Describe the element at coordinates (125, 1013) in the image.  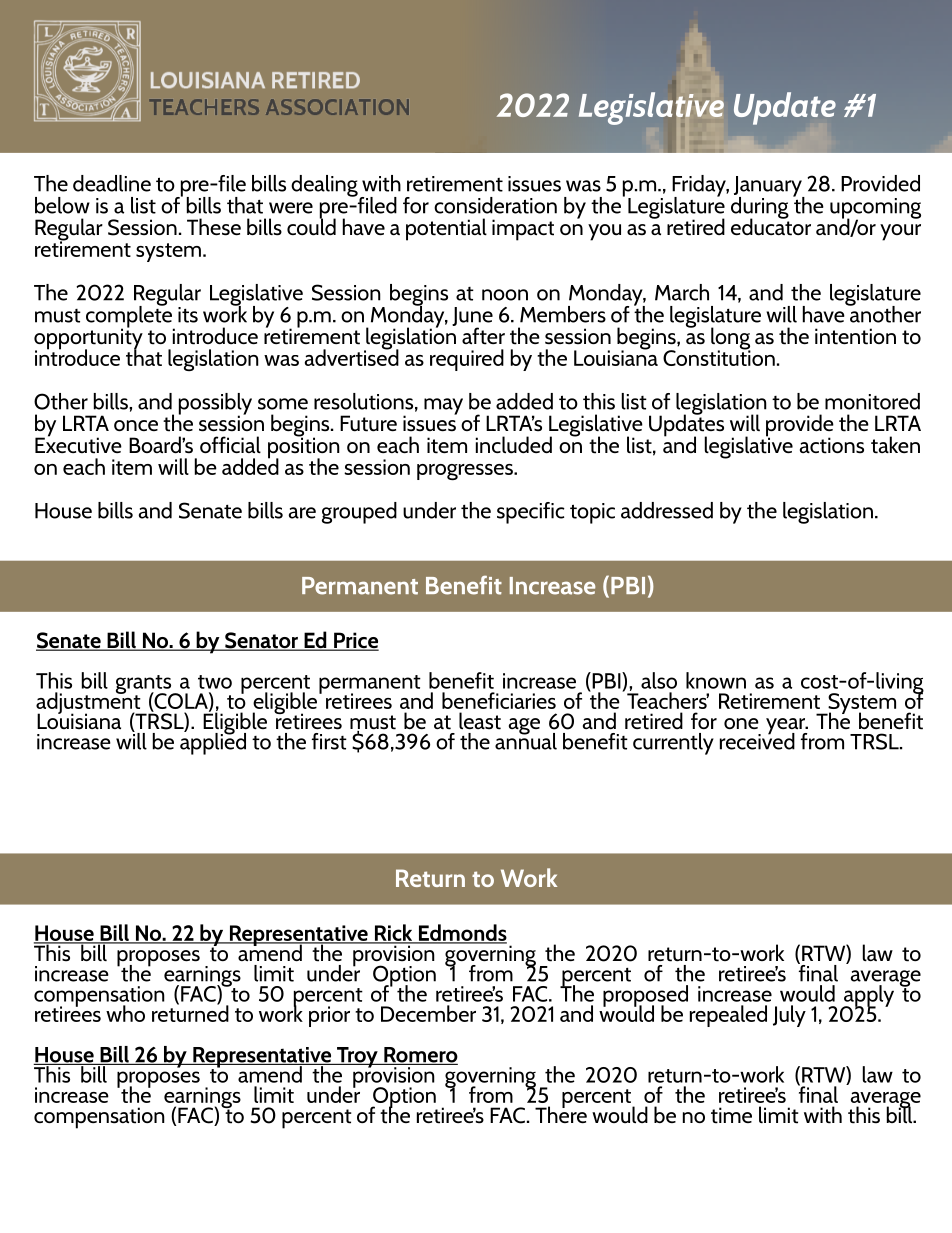
I see `who` at that location.
